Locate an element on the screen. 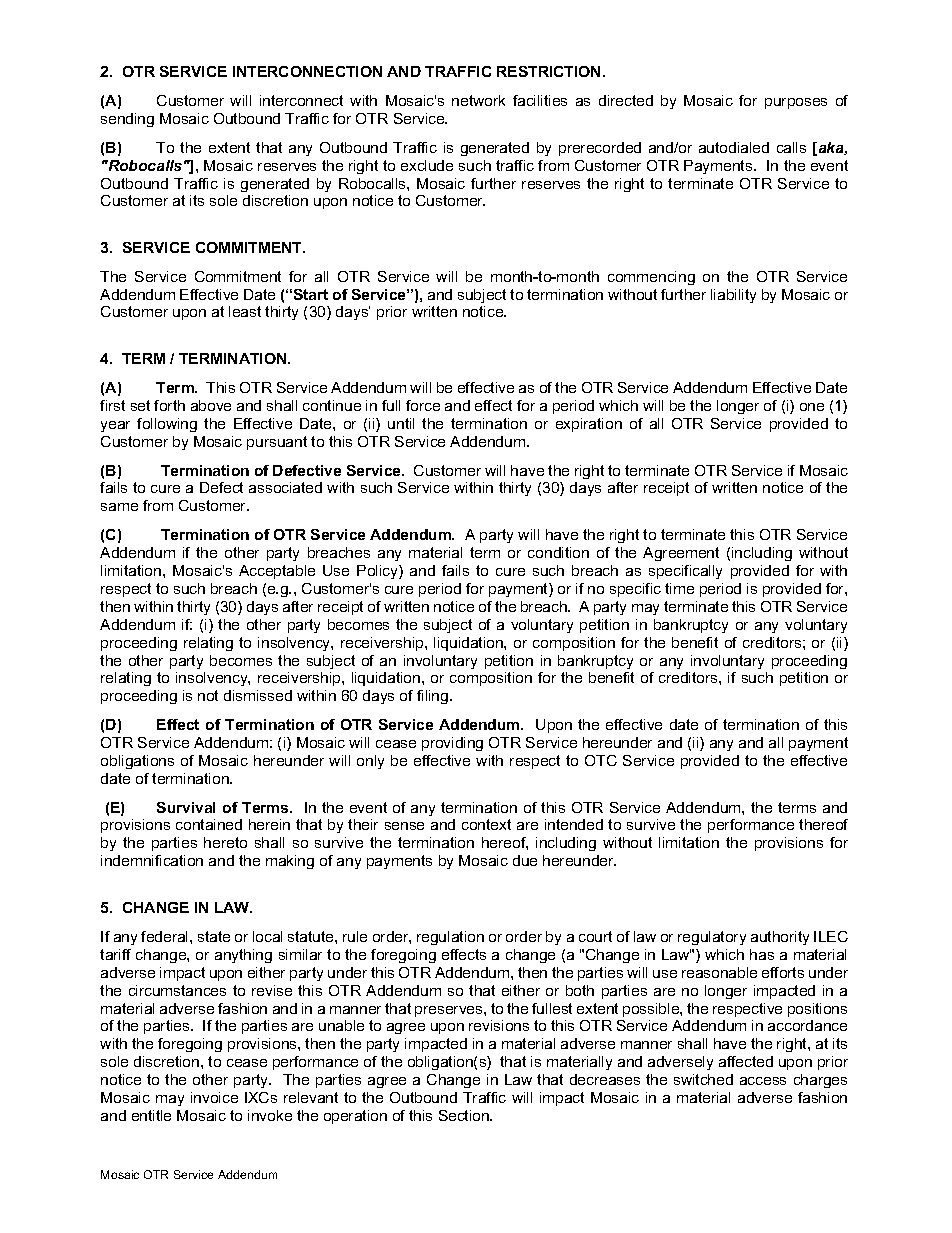 The image size is (952, 1233). network is located at coordinates (478, 100).
